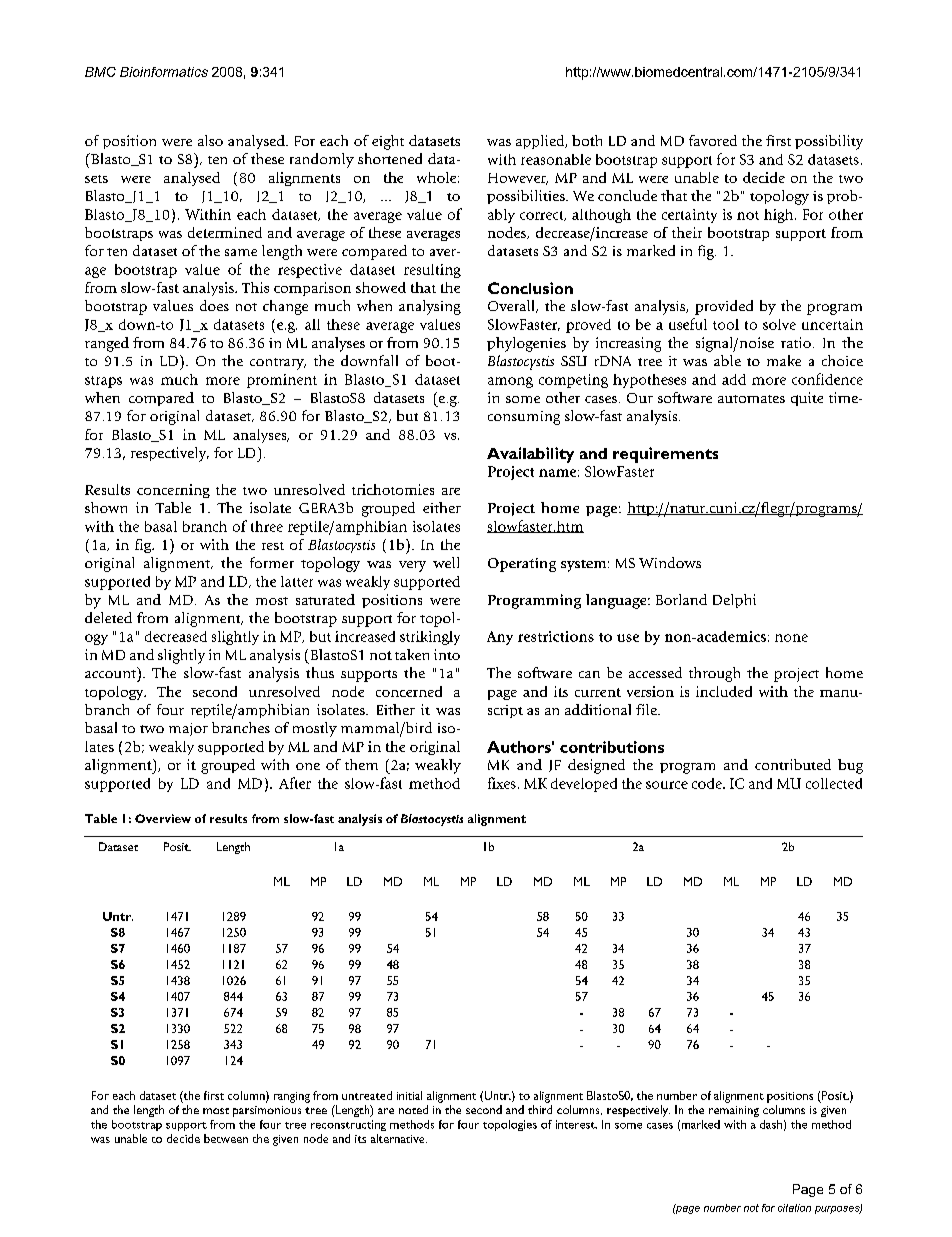 The height and width of the image is (1237, 952). Describe the element at coordinates (713, 140) in the image. I see `favored` at that location.
